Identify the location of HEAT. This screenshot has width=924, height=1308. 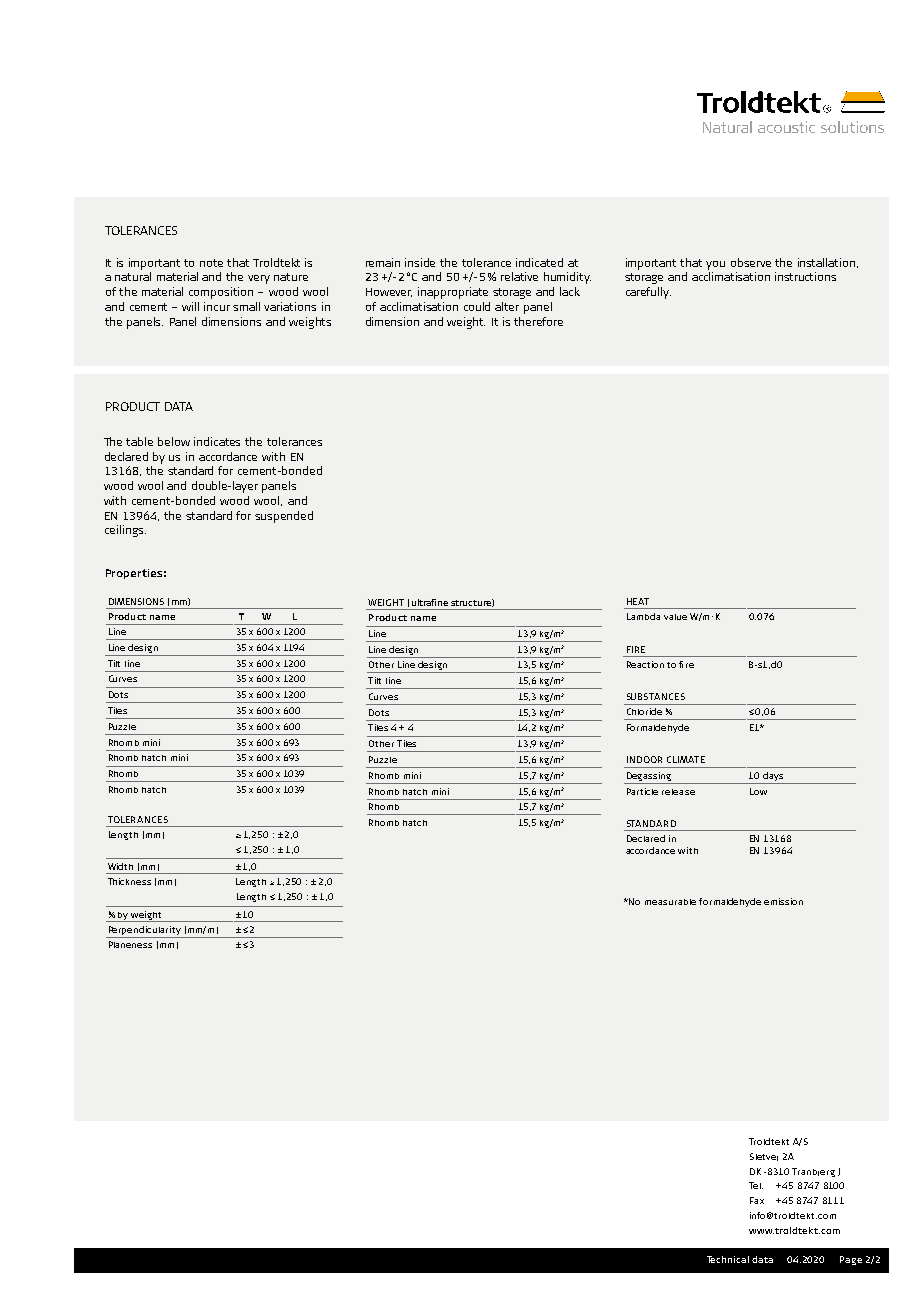
(638, 601).
